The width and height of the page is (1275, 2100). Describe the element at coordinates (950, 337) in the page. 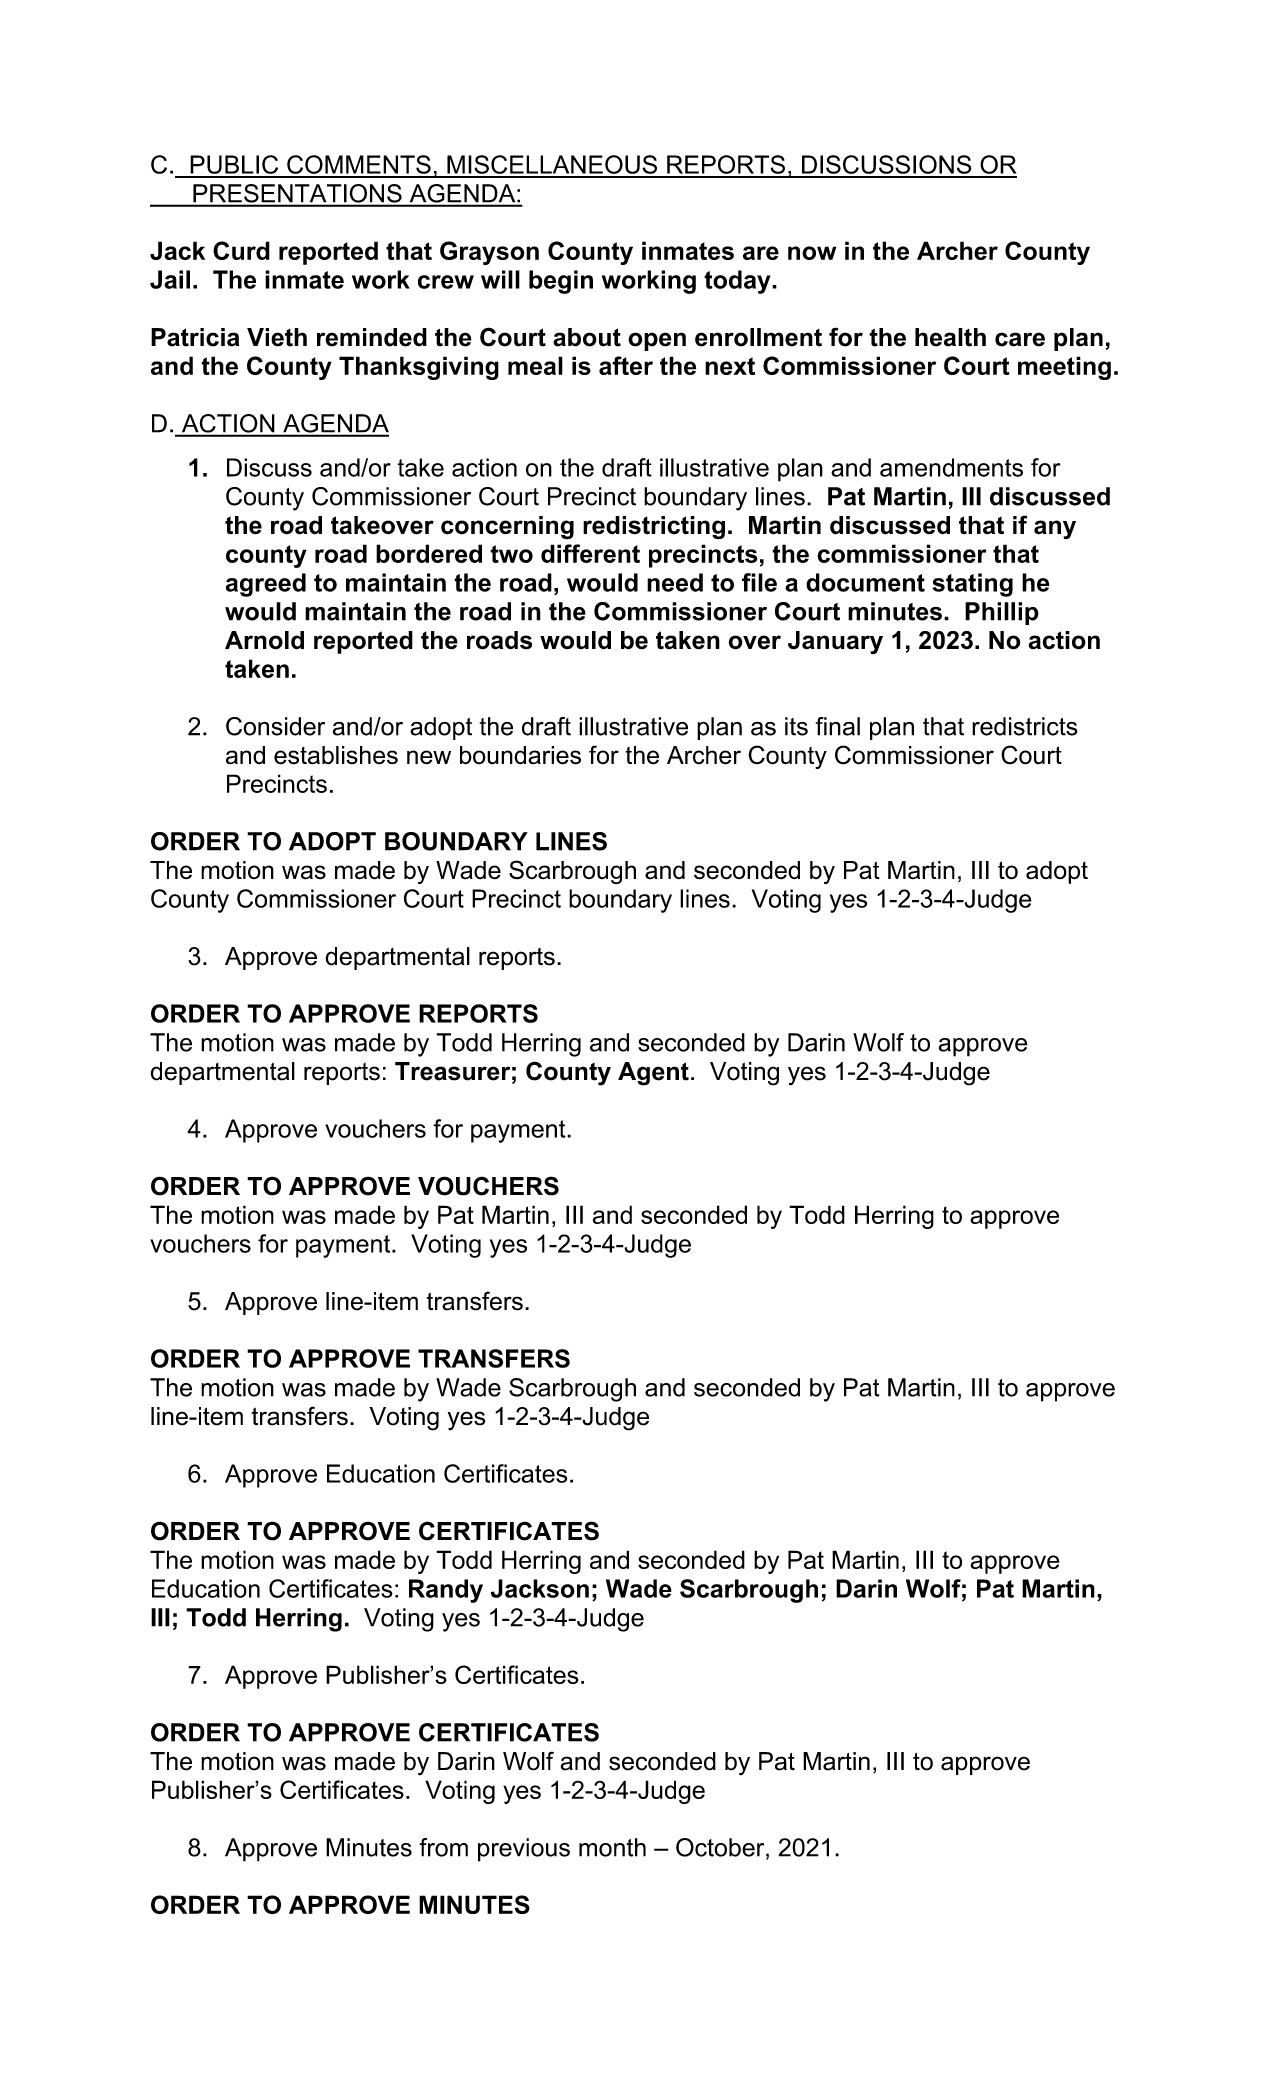

I see `health` at that location.
